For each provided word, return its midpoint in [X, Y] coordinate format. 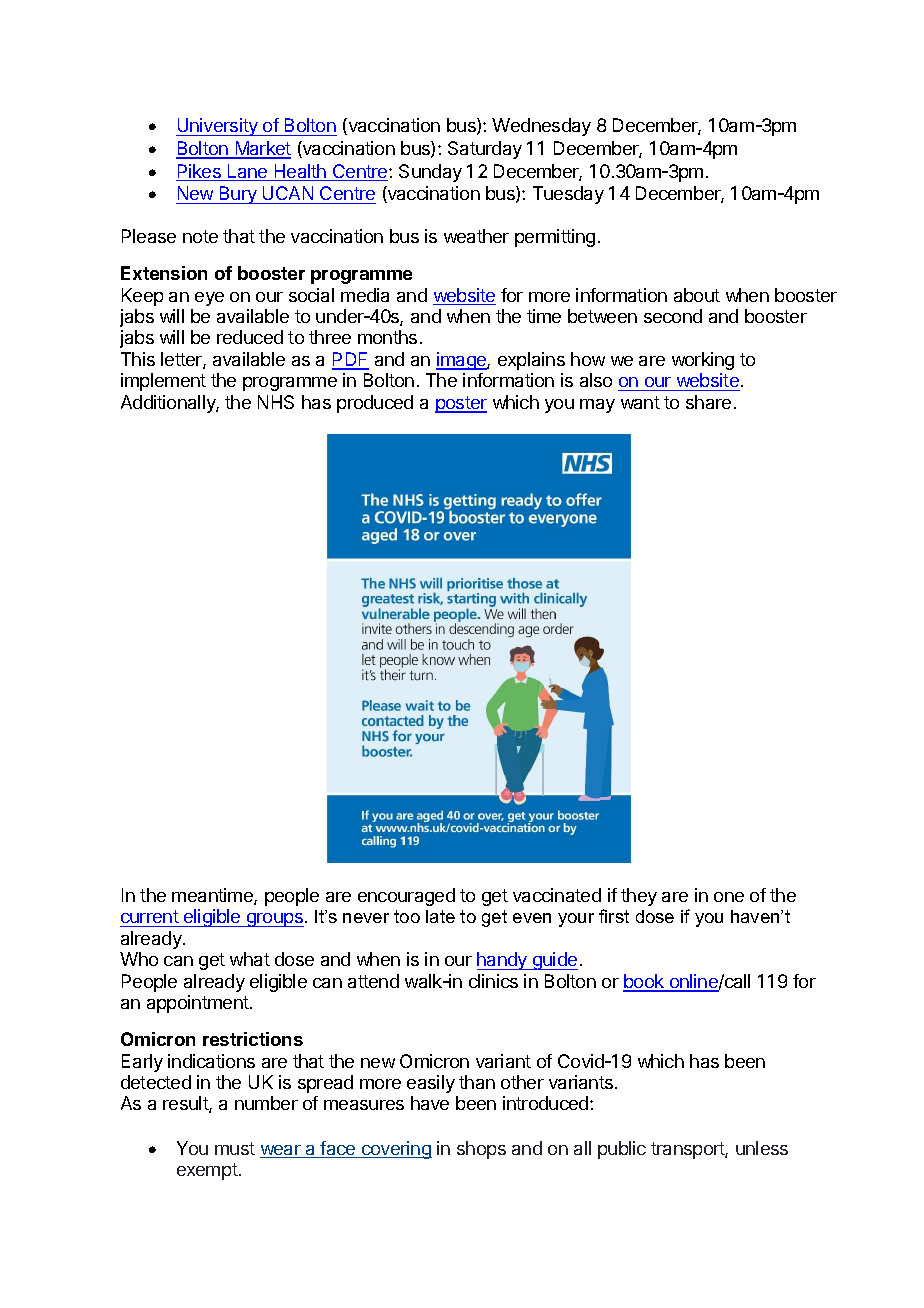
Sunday [430, 173]
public [622, 1150]
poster [461, 404]
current [150, 918]
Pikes [199, 172]
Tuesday [568, 195]
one [729, 897]
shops [481, 1150]
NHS [276, 402]
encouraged [406, 897]
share [708, 402]
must [235, 1148]
